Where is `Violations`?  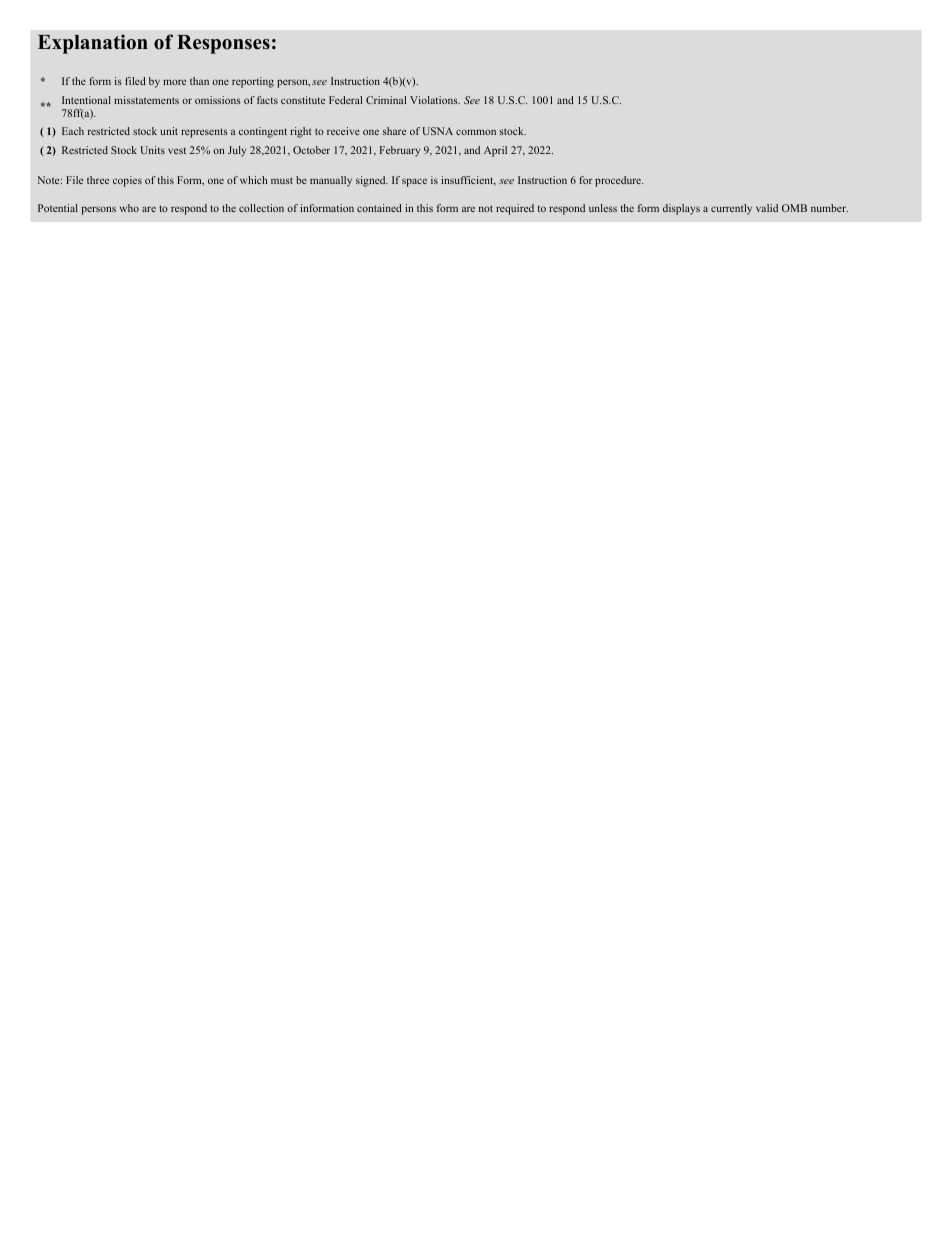 Violations is located at coordinates (435, 100).
